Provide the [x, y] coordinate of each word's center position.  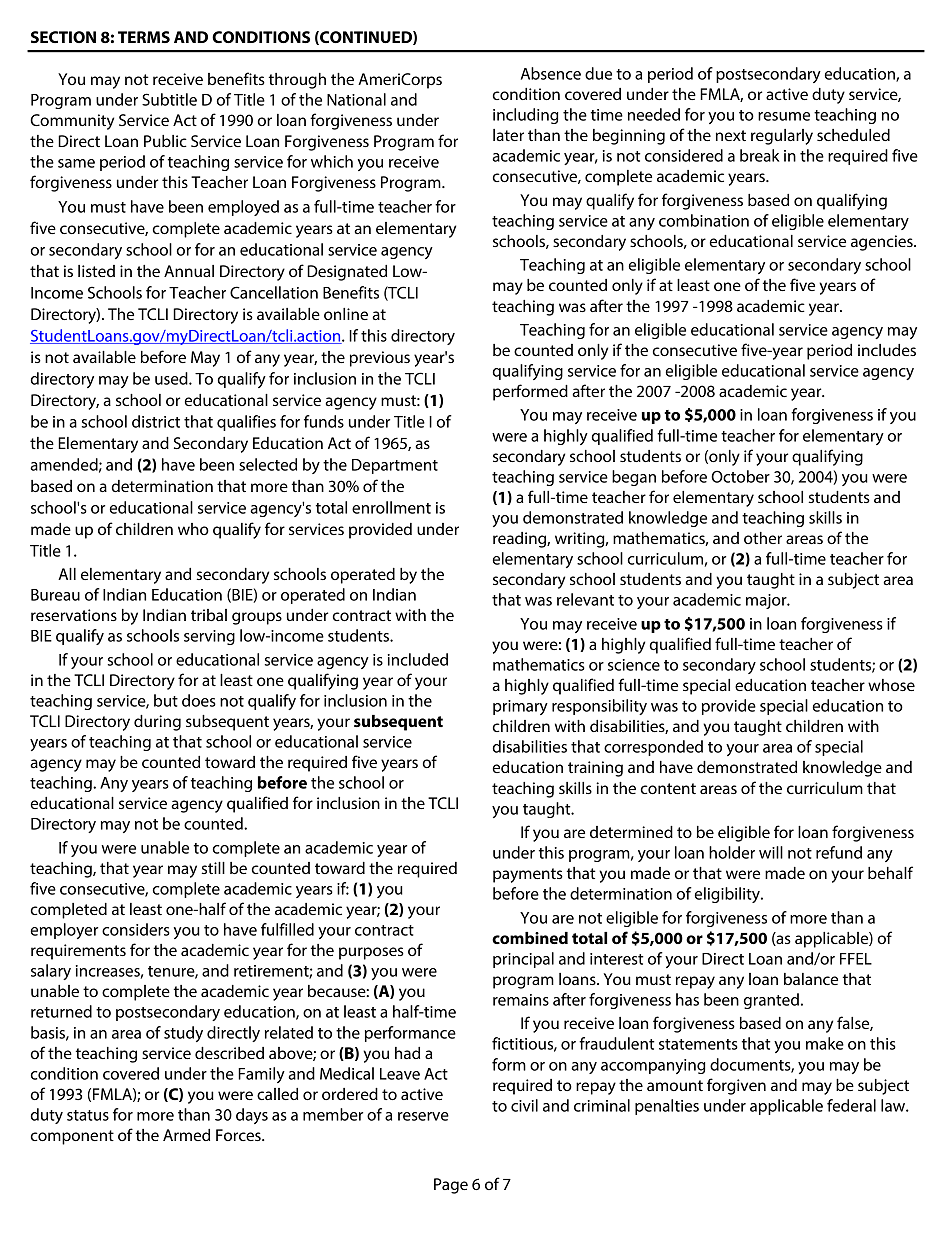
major [767, 601]
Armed [186, 1135]
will [771, 852]
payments [528, 875]
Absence [551, 73]
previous [380, 359]
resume [784, 116]
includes [887, 350]
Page [451, 1186]
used [172, 378]
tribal [209, 615]
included [418, 659]
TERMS [144, 37]
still [213, 868]
